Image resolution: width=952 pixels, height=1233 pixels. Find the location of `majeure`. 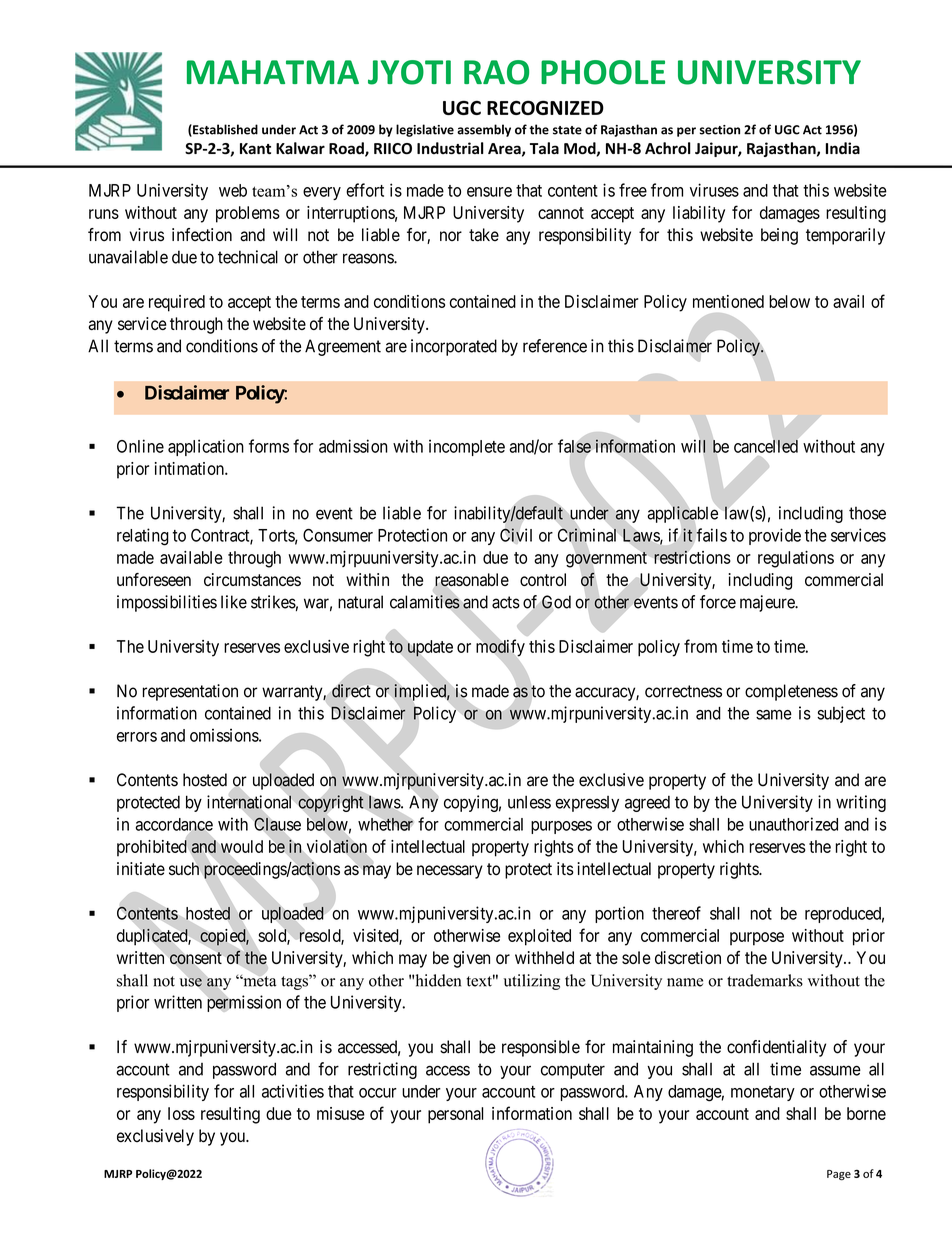

majeure is located at coordinates (768, 603).
